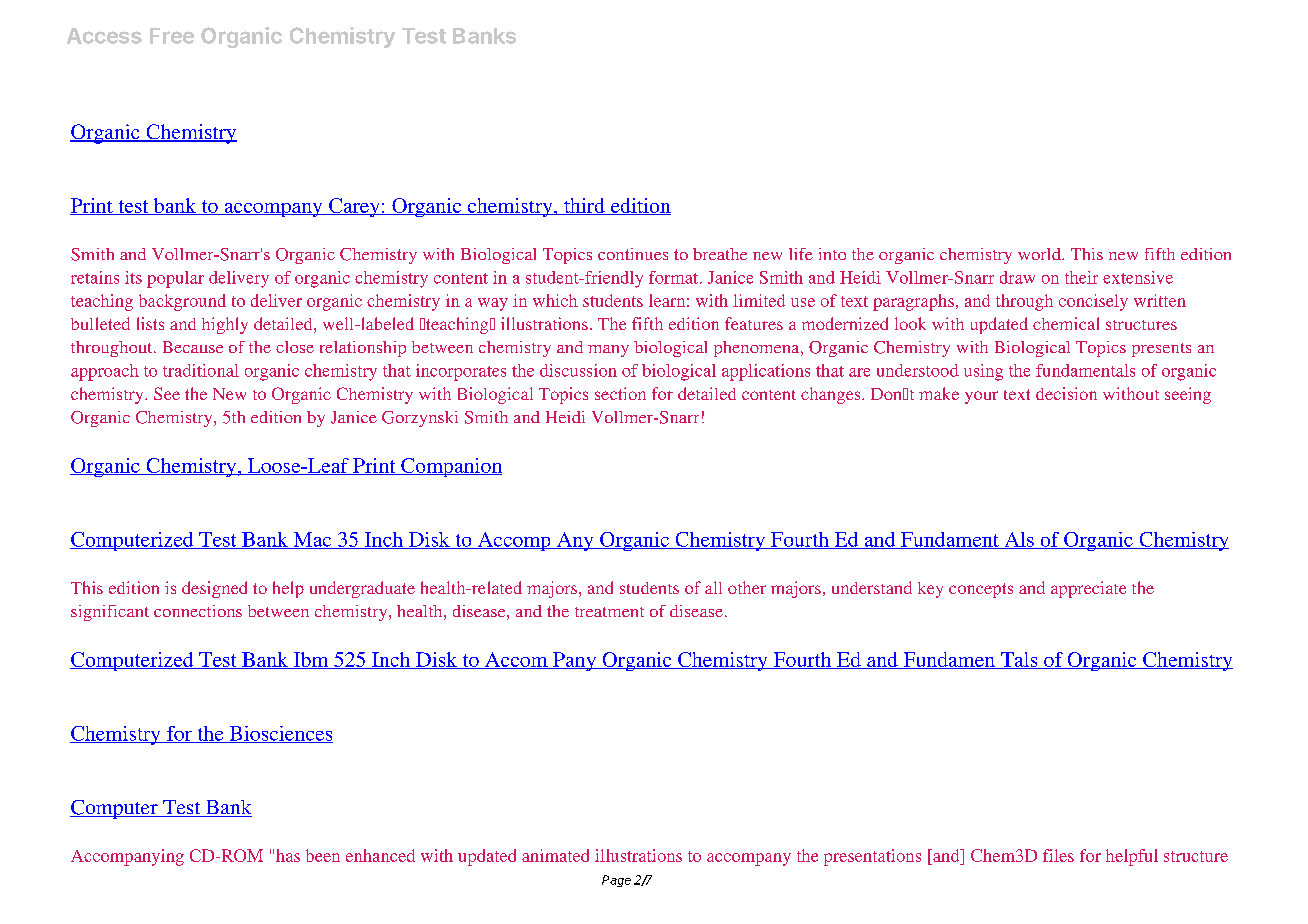 The width and height of the page is (1308, 924). What do you see at coordinates (1040, 254) in the page?
I see `world` at bounding box center [1040, 254].
